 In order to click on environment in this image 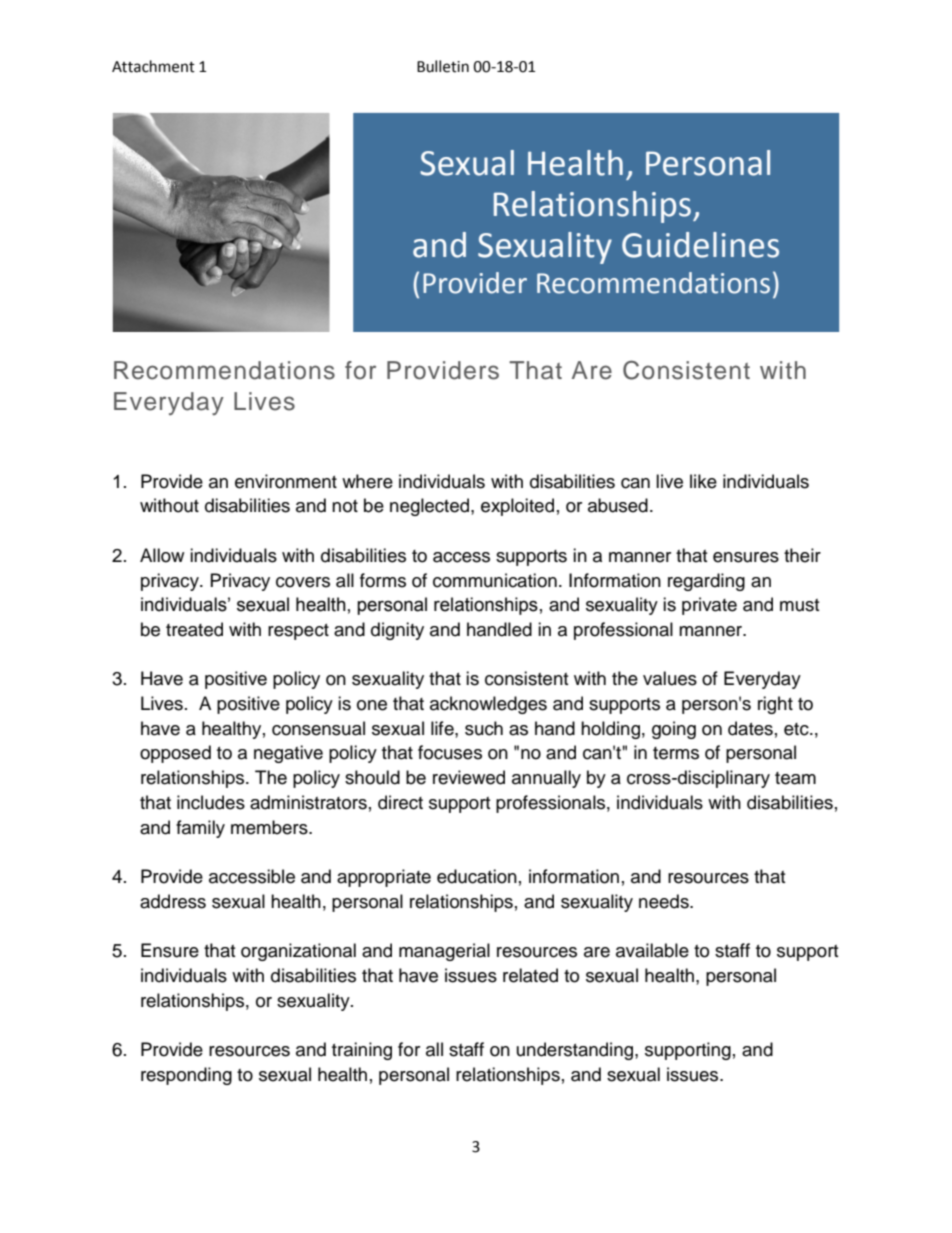, I will do `click(286, 481)`.
